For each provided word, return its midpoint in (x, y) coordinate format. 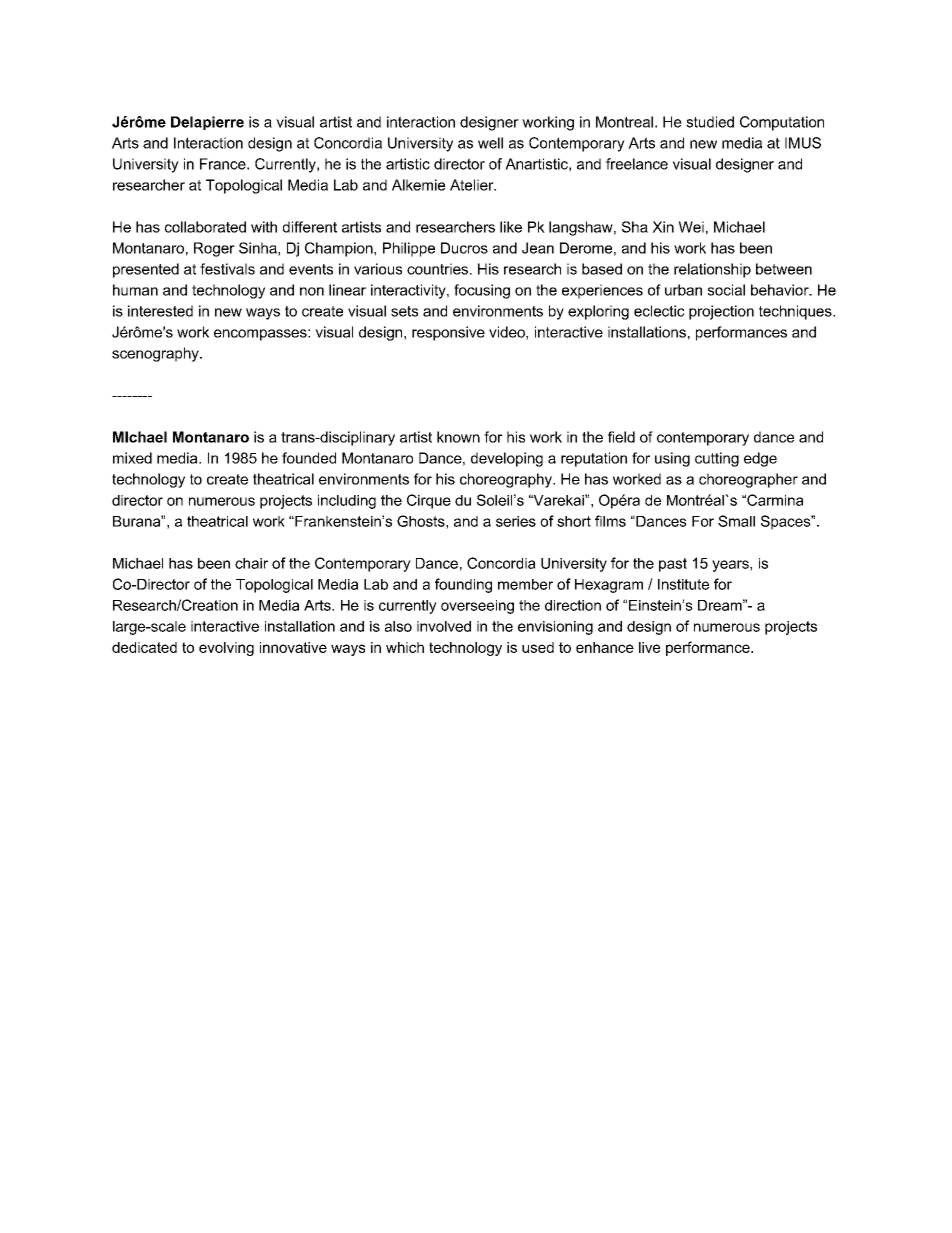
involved (444, 626)
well (490, 143)
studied (710, 122)
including (347, 502)
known (458, 437)
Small (736, 521)
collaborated (205, 227)
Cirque (429, 501)
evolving (226, 649)
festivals (227, 269)
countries (437, 269)
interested (160, 311)
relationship (712, 270)
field (621, 437)
